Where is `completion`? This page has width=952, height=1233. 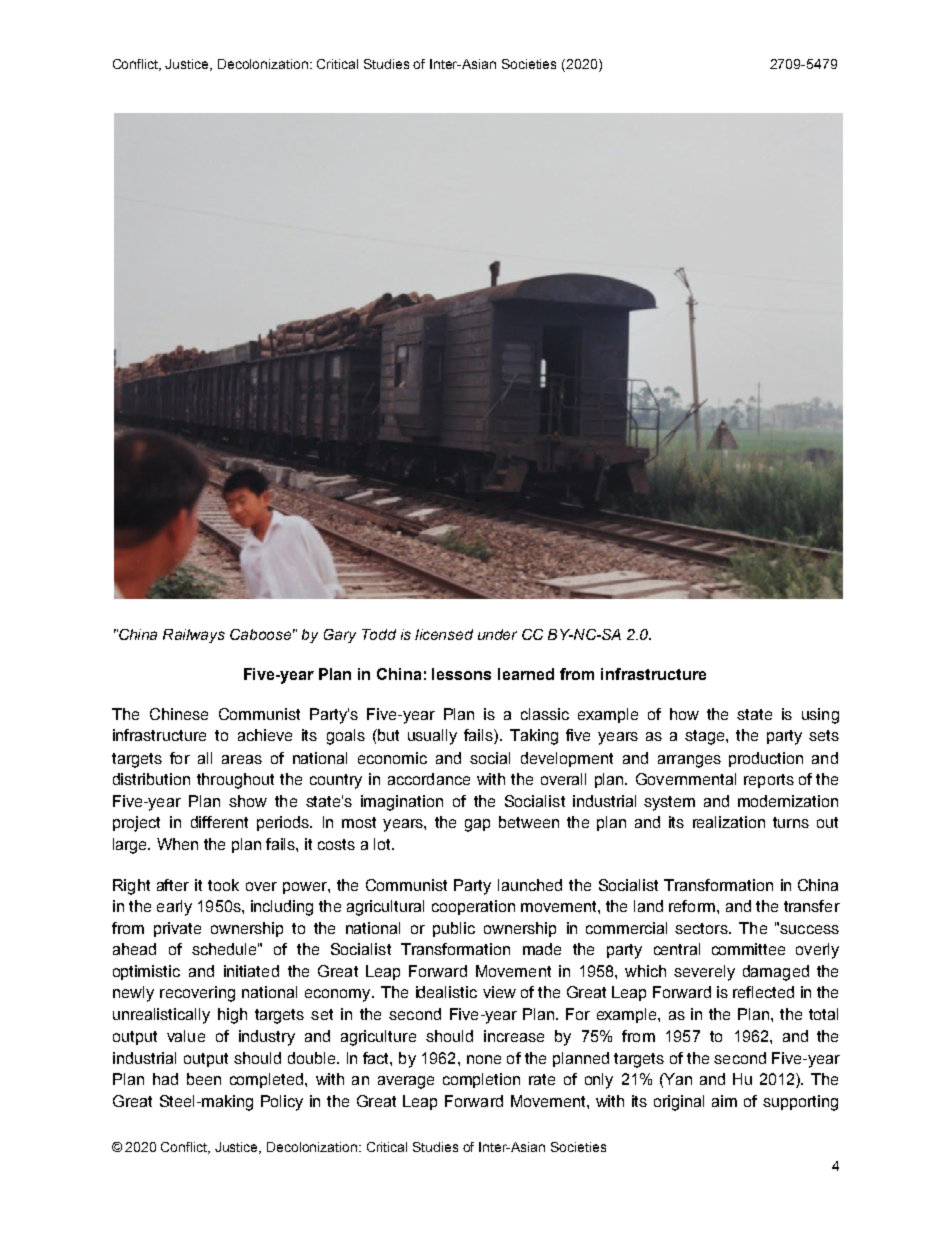 completion is located at coordinates (481, 1080).
